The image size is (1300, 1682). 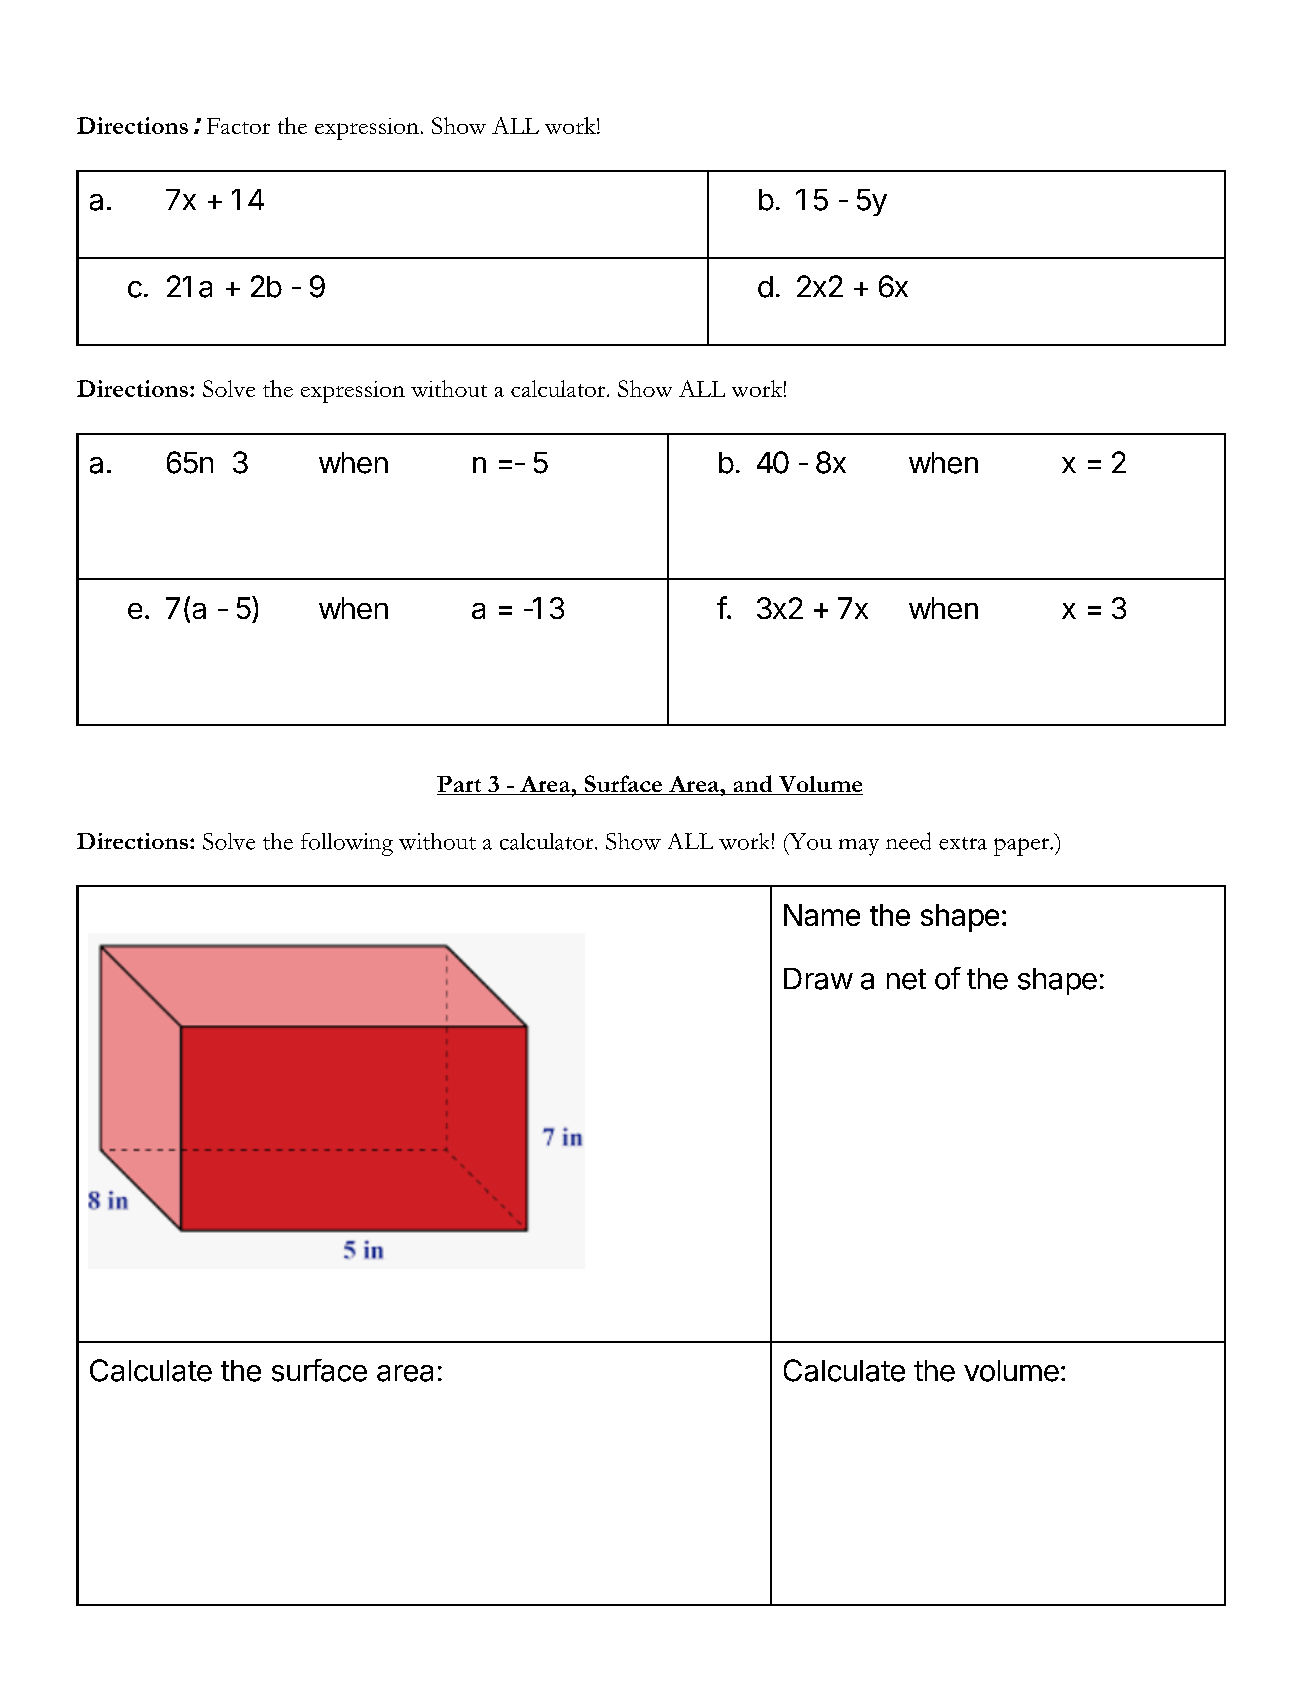 What do you see at coordinates (908, 841) in the page?
I see `need` at bounding box center [908, 841].
